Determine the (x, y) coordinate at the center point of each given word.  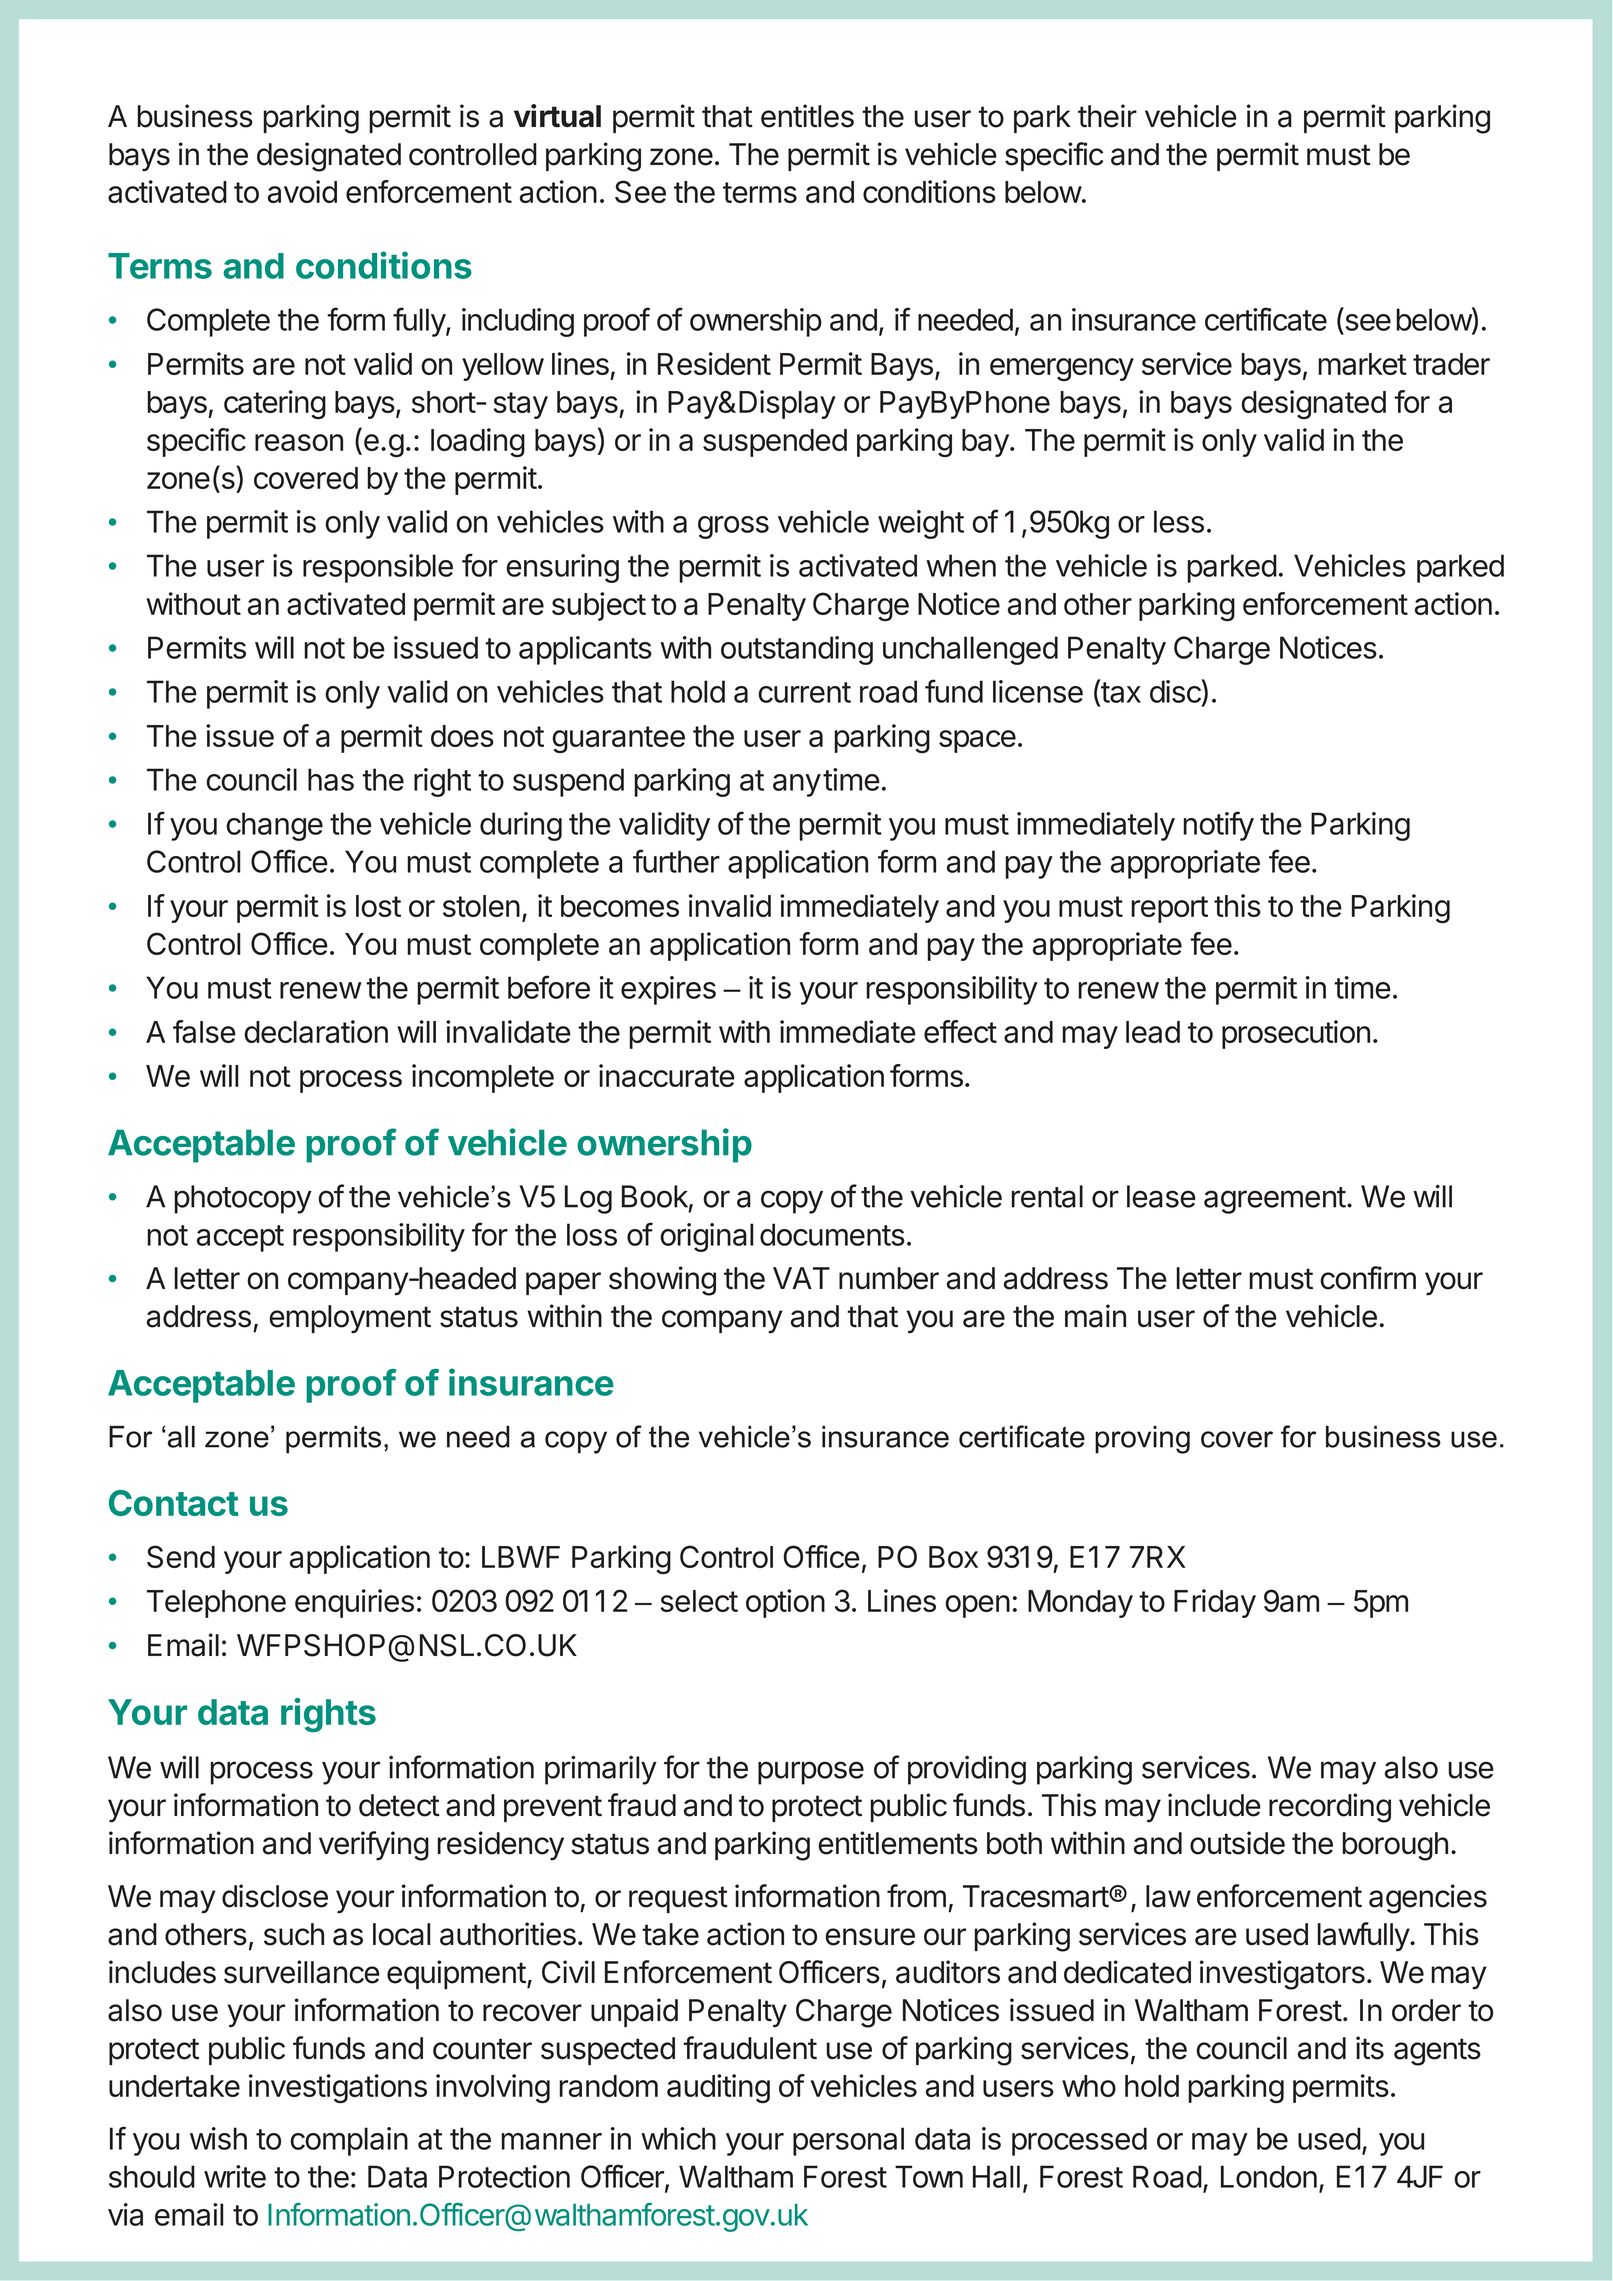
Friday (1215, 1603)
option (785, 1603)
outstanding (797, 650)
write (235, 2176)
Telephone (216, 1604)
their (1107, 116)
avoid (302, 191)
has (331, 779)
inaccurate (667, 1075)
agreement (1275, 1200)
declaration (316, 1031)
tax (1120, 692)
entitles (807, 116)
